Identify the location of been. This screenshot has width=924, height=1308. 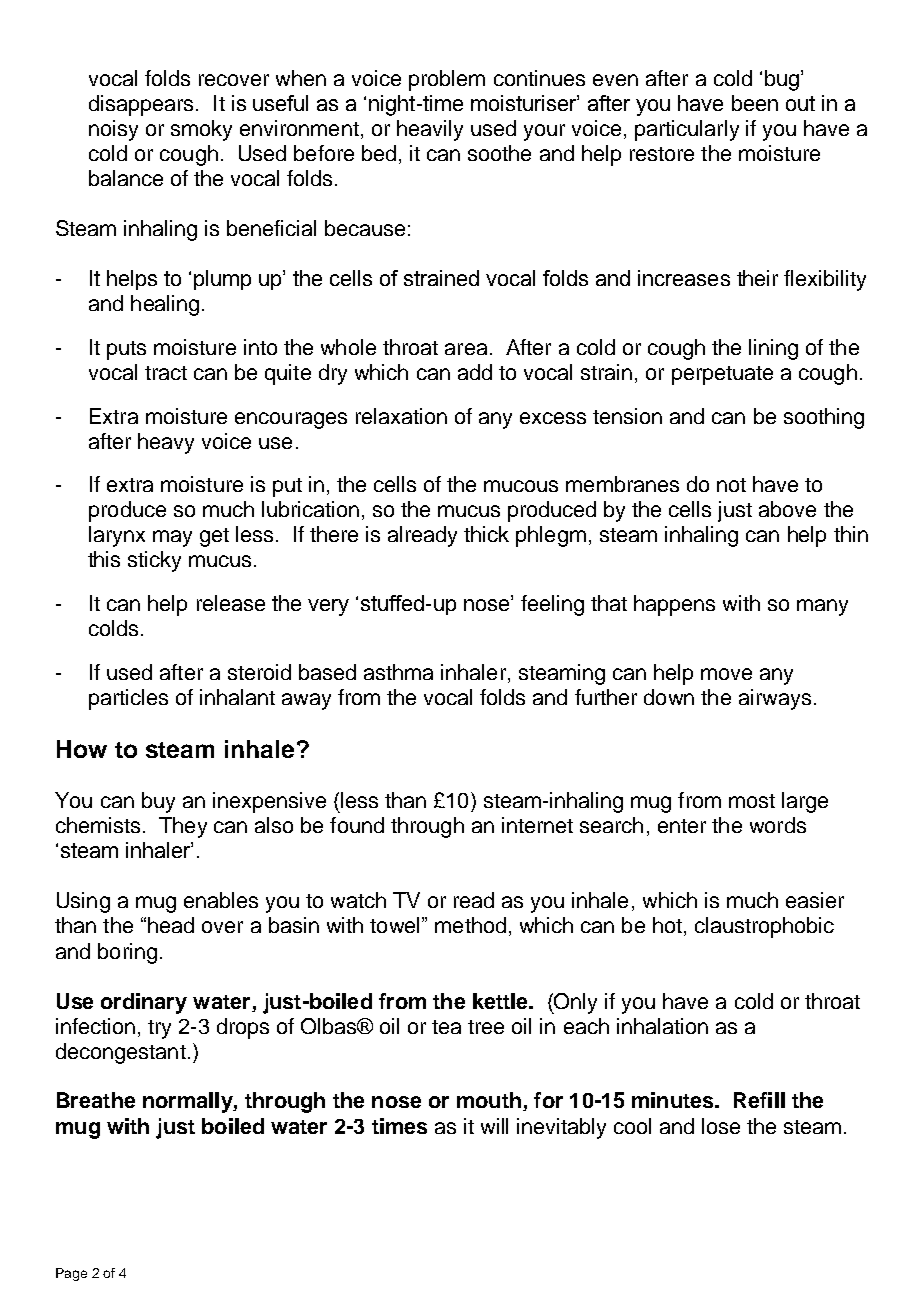
(755, 103).
